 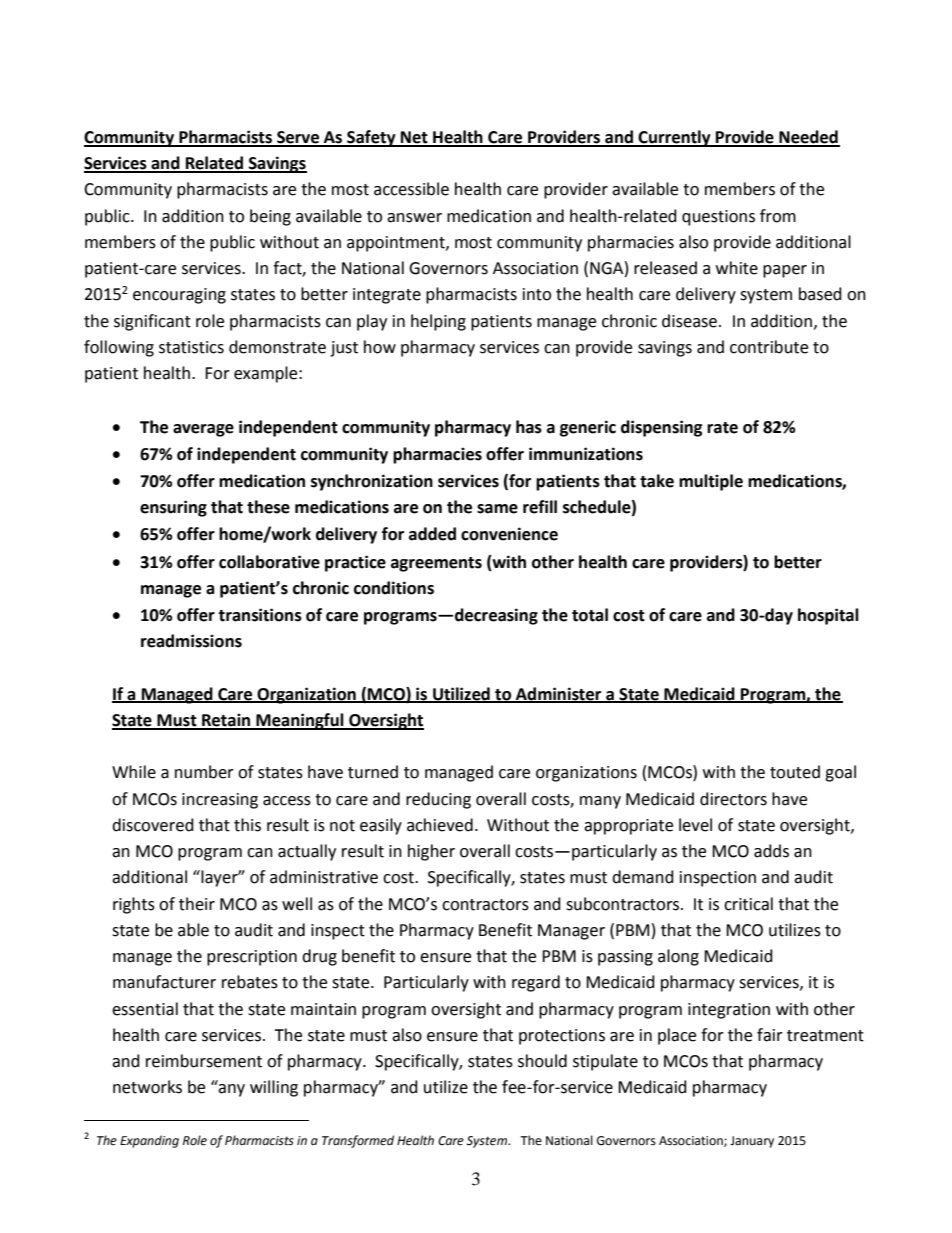 I want to click on ensuring, so click(x=173, y=508).
